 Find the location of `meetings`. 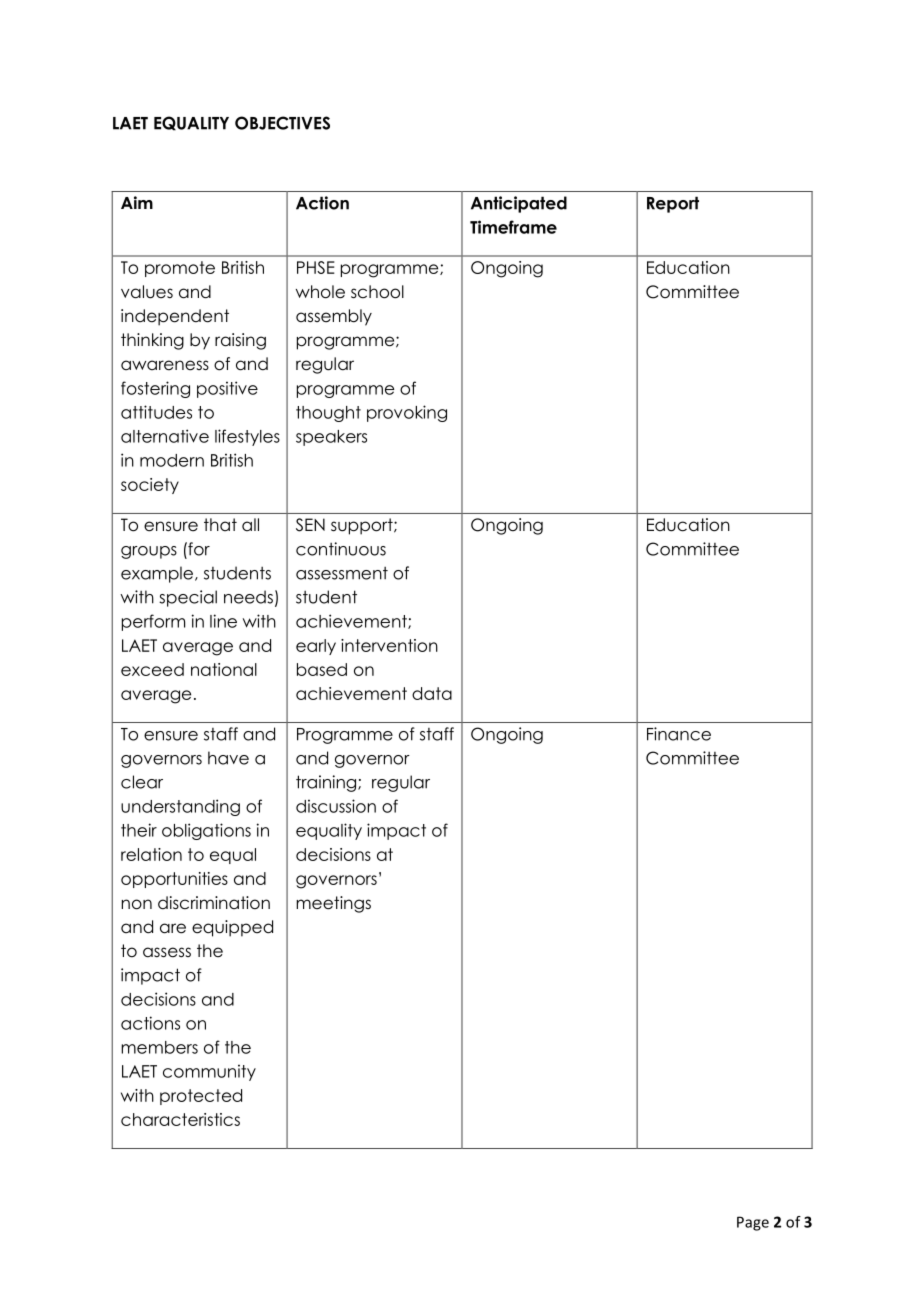

meetings is located at coordinates (333, 904).
